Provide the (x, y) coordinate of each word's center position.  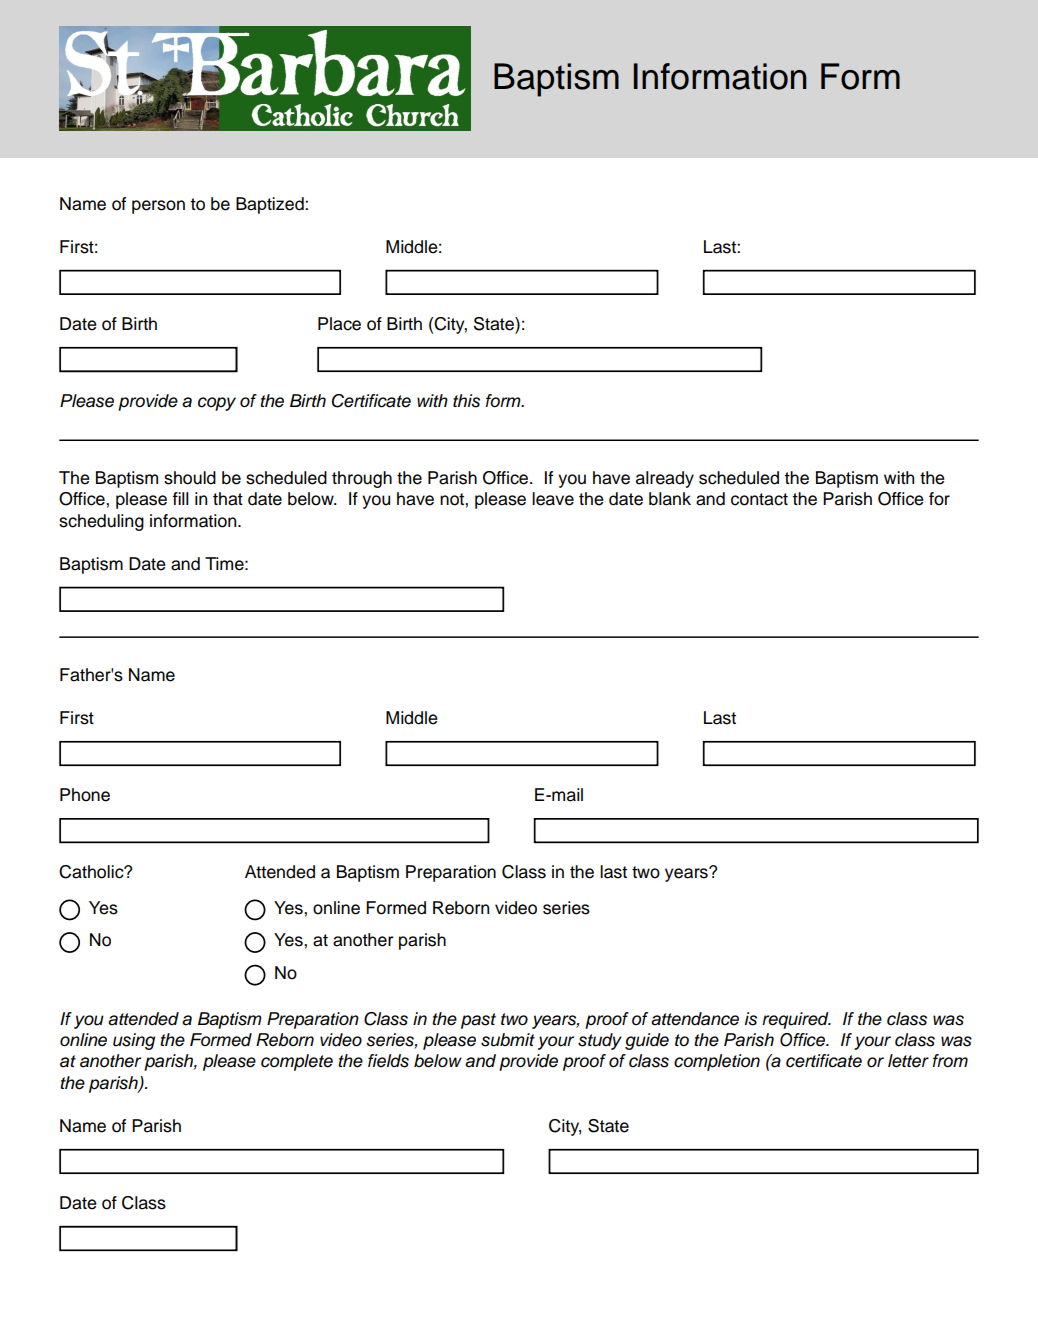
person (158, 207)
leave (553, 499)
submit (508, 1040)
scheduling (101, 522)
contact (759, 499)
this (466, 401)
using (134, 1041)
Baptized (271, 205)
